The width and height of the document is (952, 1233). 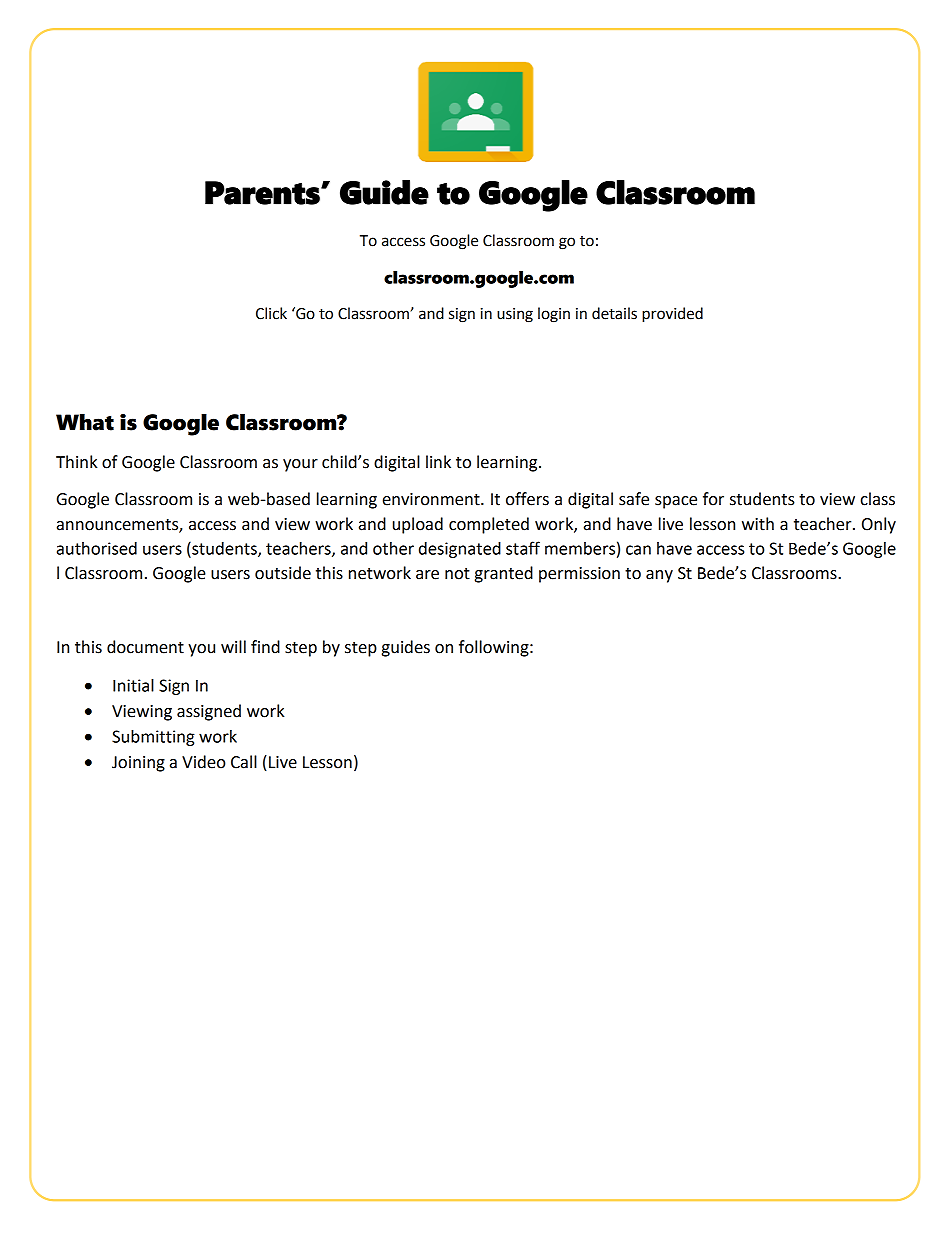 What do you see at coordinates (579, 575) in the document?
I see `permission` at bounding box center [579, 575].
